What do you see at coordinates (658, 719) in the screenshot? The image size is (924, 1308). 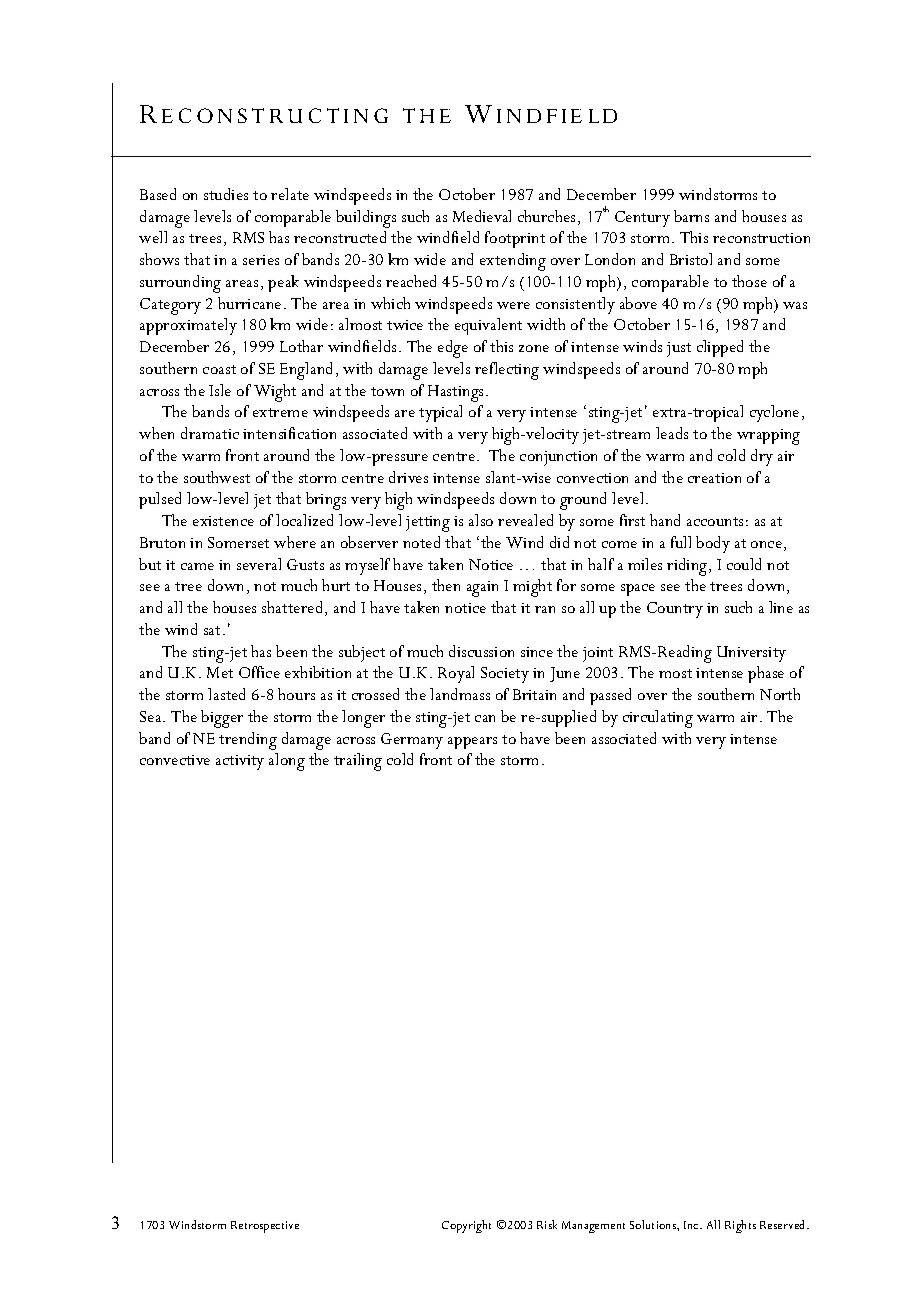 I see `circulating` at bounding box center [658, 719].
